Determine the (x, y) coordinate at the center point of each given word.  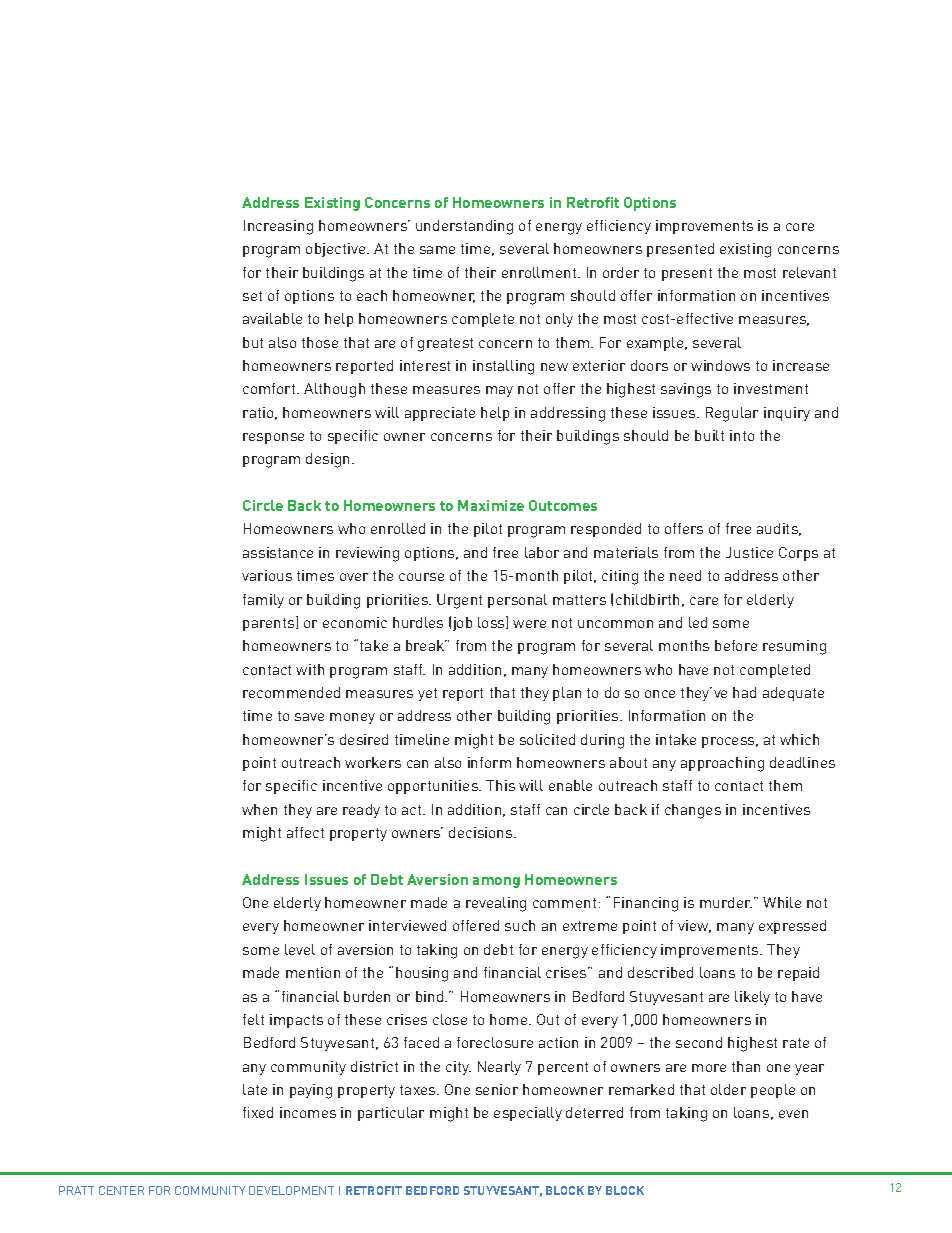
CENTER (121, 1190)
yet (427, 694)
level (300, 949)
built (709, 435)
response (273, 438)
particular (391, 1114)
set (252, 296)
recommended (291, 692)
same (437, 250)
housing (422, 974)
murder (726, 902)
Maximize (491, 505)
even (793, 1114)
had (744, 692)
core (800, 227)
